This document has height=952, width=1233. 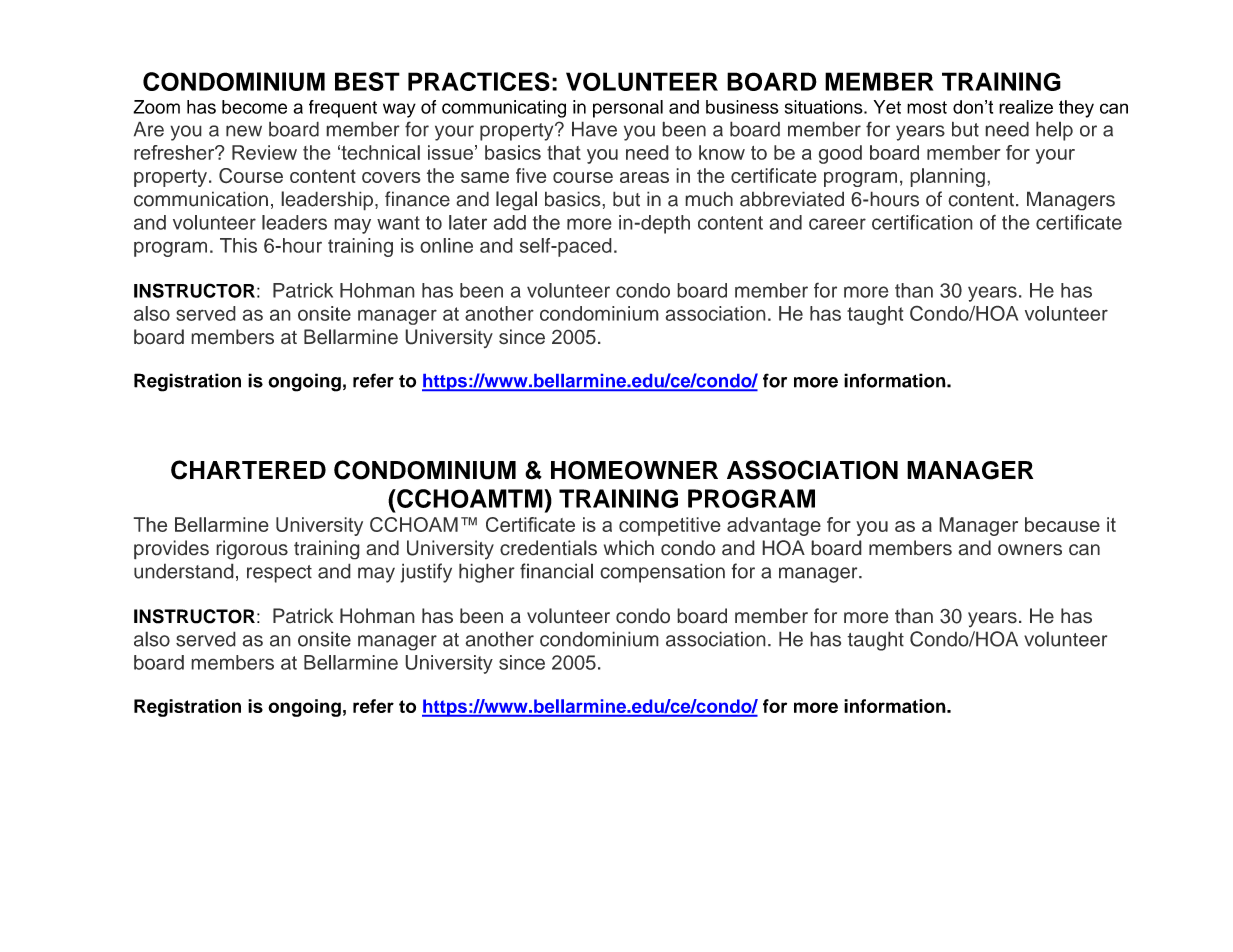 I want to click on This, so click(x=238, y=245).
